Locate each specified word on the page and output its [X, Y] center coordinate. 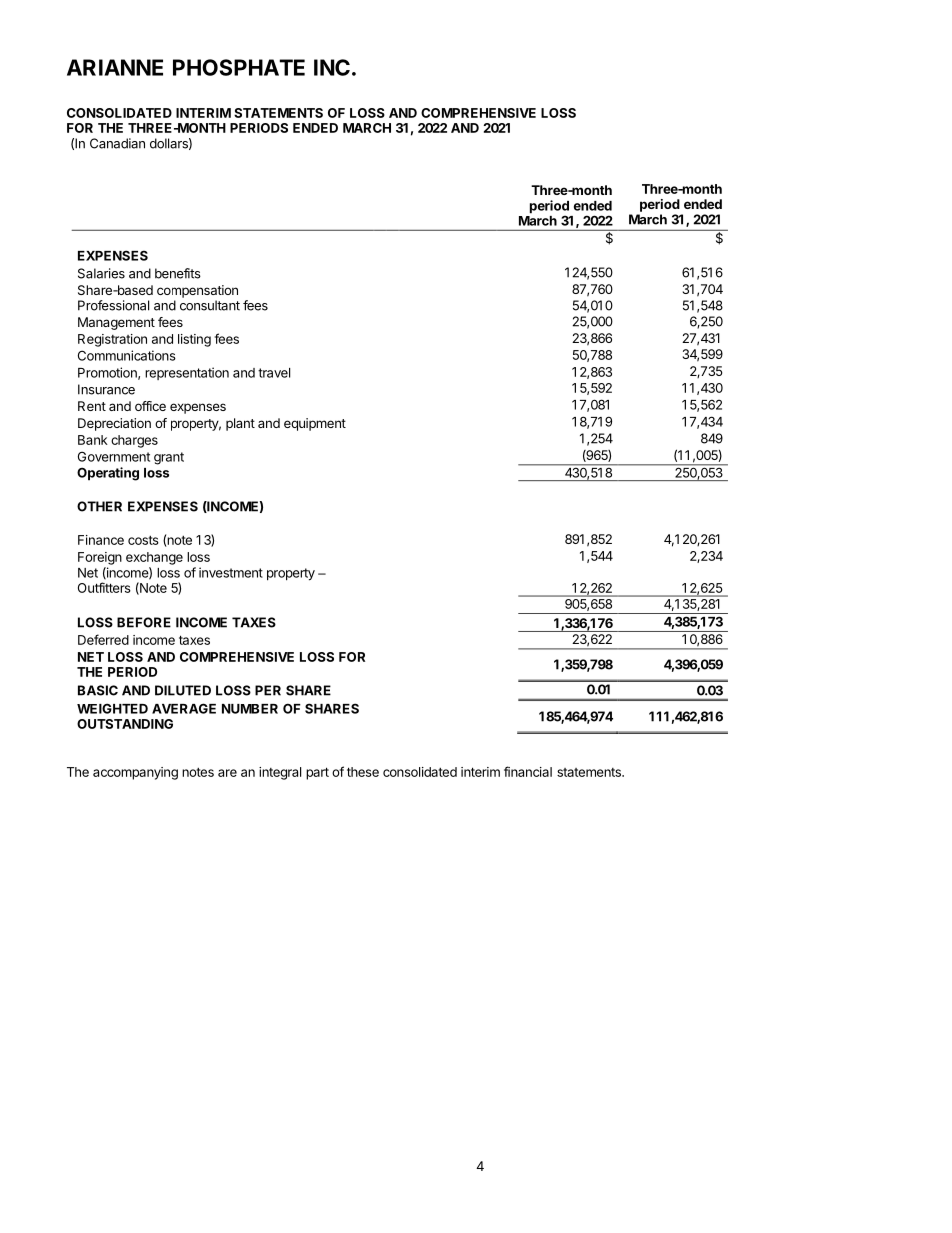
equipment [315, 424]
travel [274, 373]
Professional [113, 305]
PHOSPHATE [239, 67]
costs [143, 540]
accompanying [135, 773]
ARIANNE [115, 67]
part [317, 773]
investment [231, 572]
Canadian [117, 143]
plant [240, 424]
